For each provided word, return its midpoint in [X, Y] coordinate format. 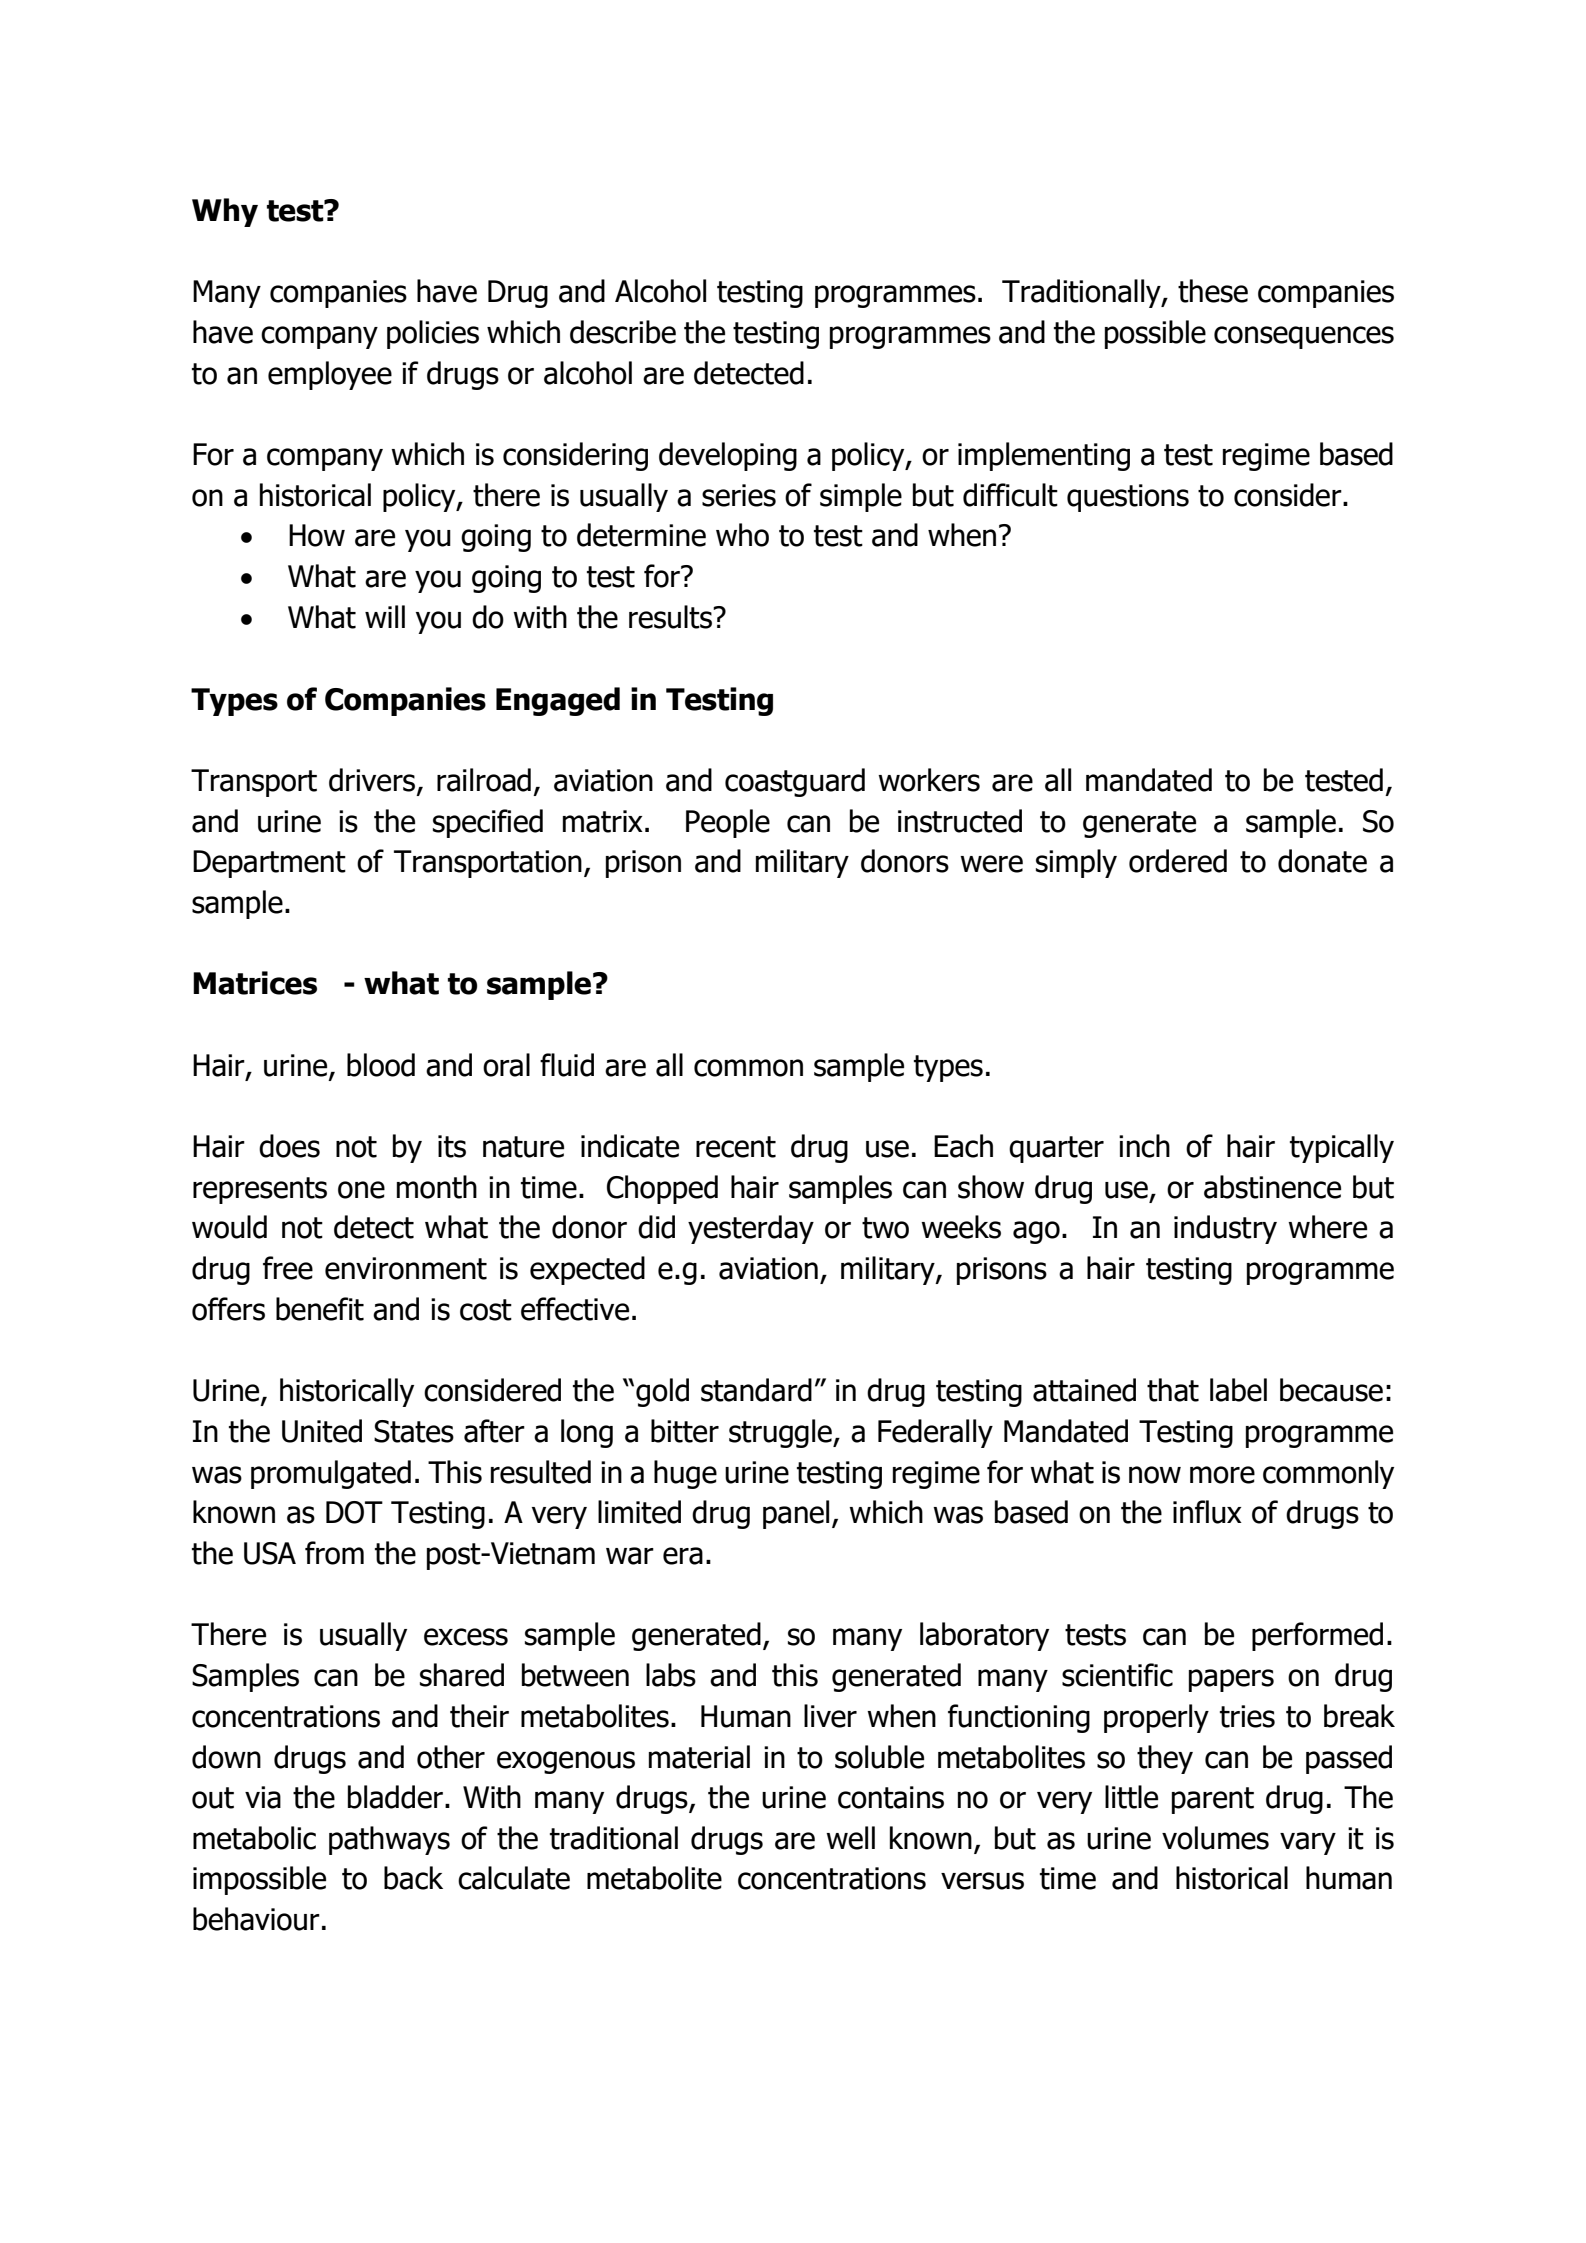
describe [623, 332]
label [1238, 1390]
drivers [373, 781]
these [1213, 291]
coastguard [795, 782]
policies [433, 334]
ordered [1178, 861]
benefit [320, 1309]
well [850, 1838]
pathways [389, 1840]
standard [756, 1390]
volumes [1215, 1838]
